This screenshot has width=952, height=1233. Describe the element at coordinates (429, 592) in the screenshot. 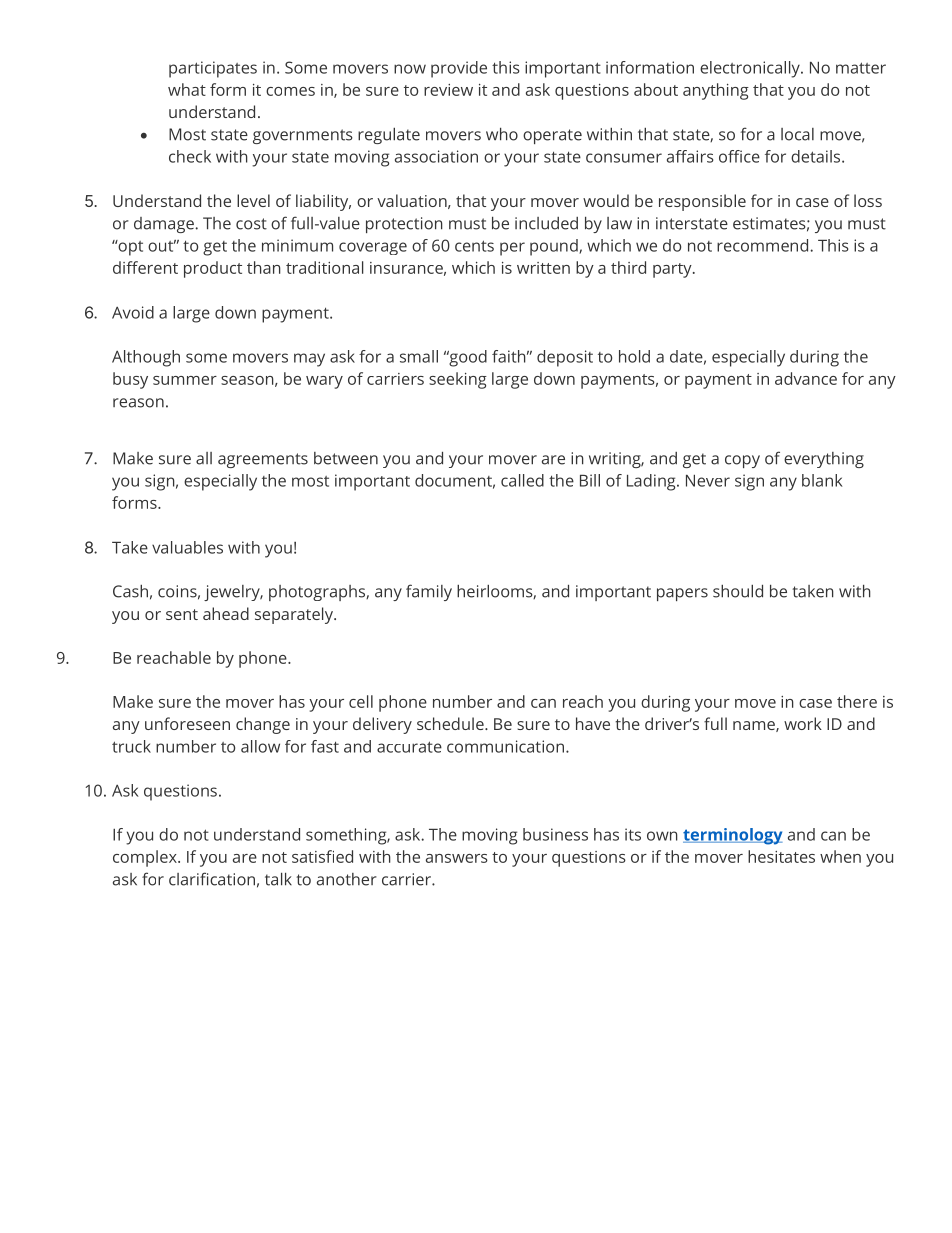

I see `family` at that location.
